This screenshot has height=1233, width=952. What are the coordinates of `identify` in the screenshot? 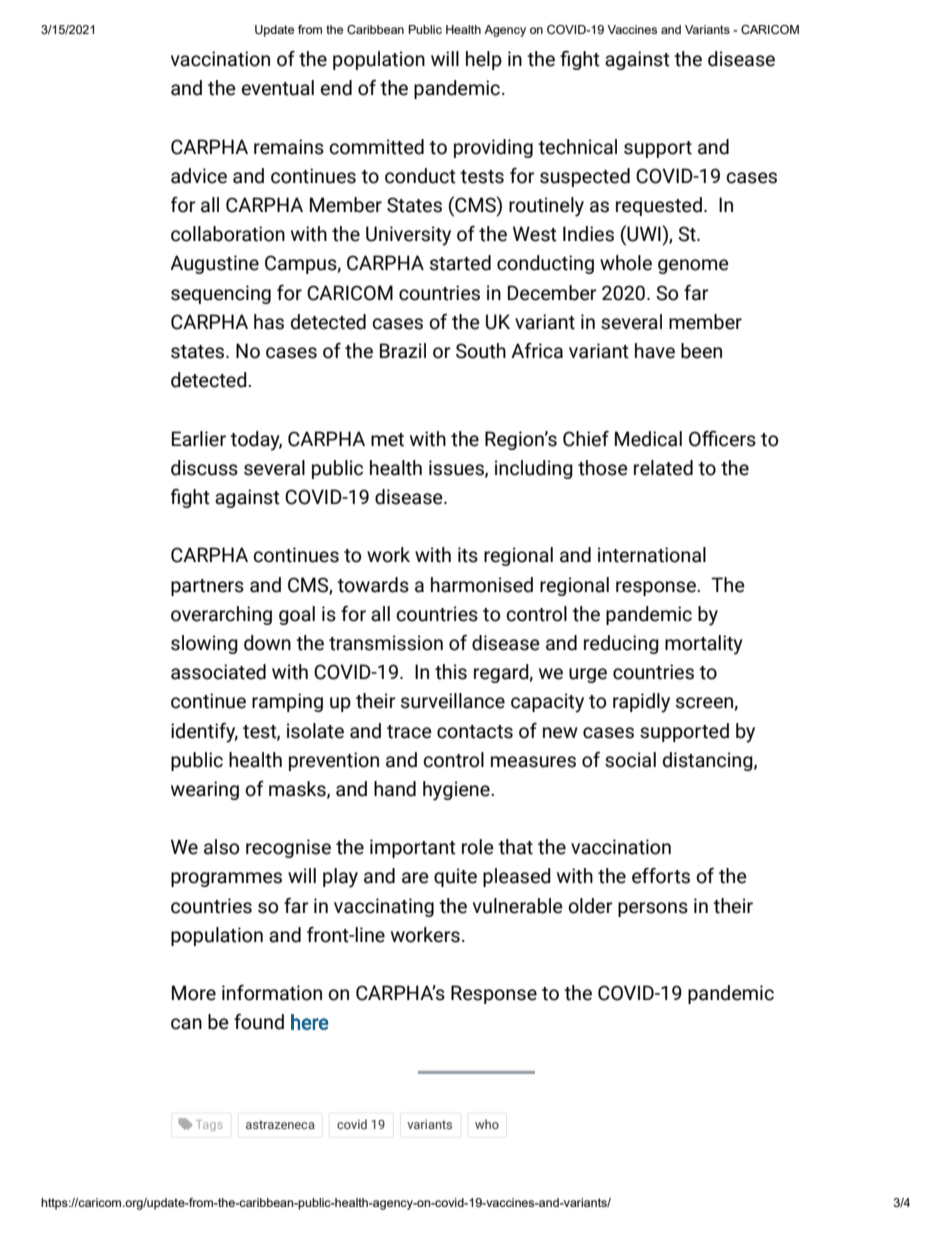 It's located at (204, 733).
